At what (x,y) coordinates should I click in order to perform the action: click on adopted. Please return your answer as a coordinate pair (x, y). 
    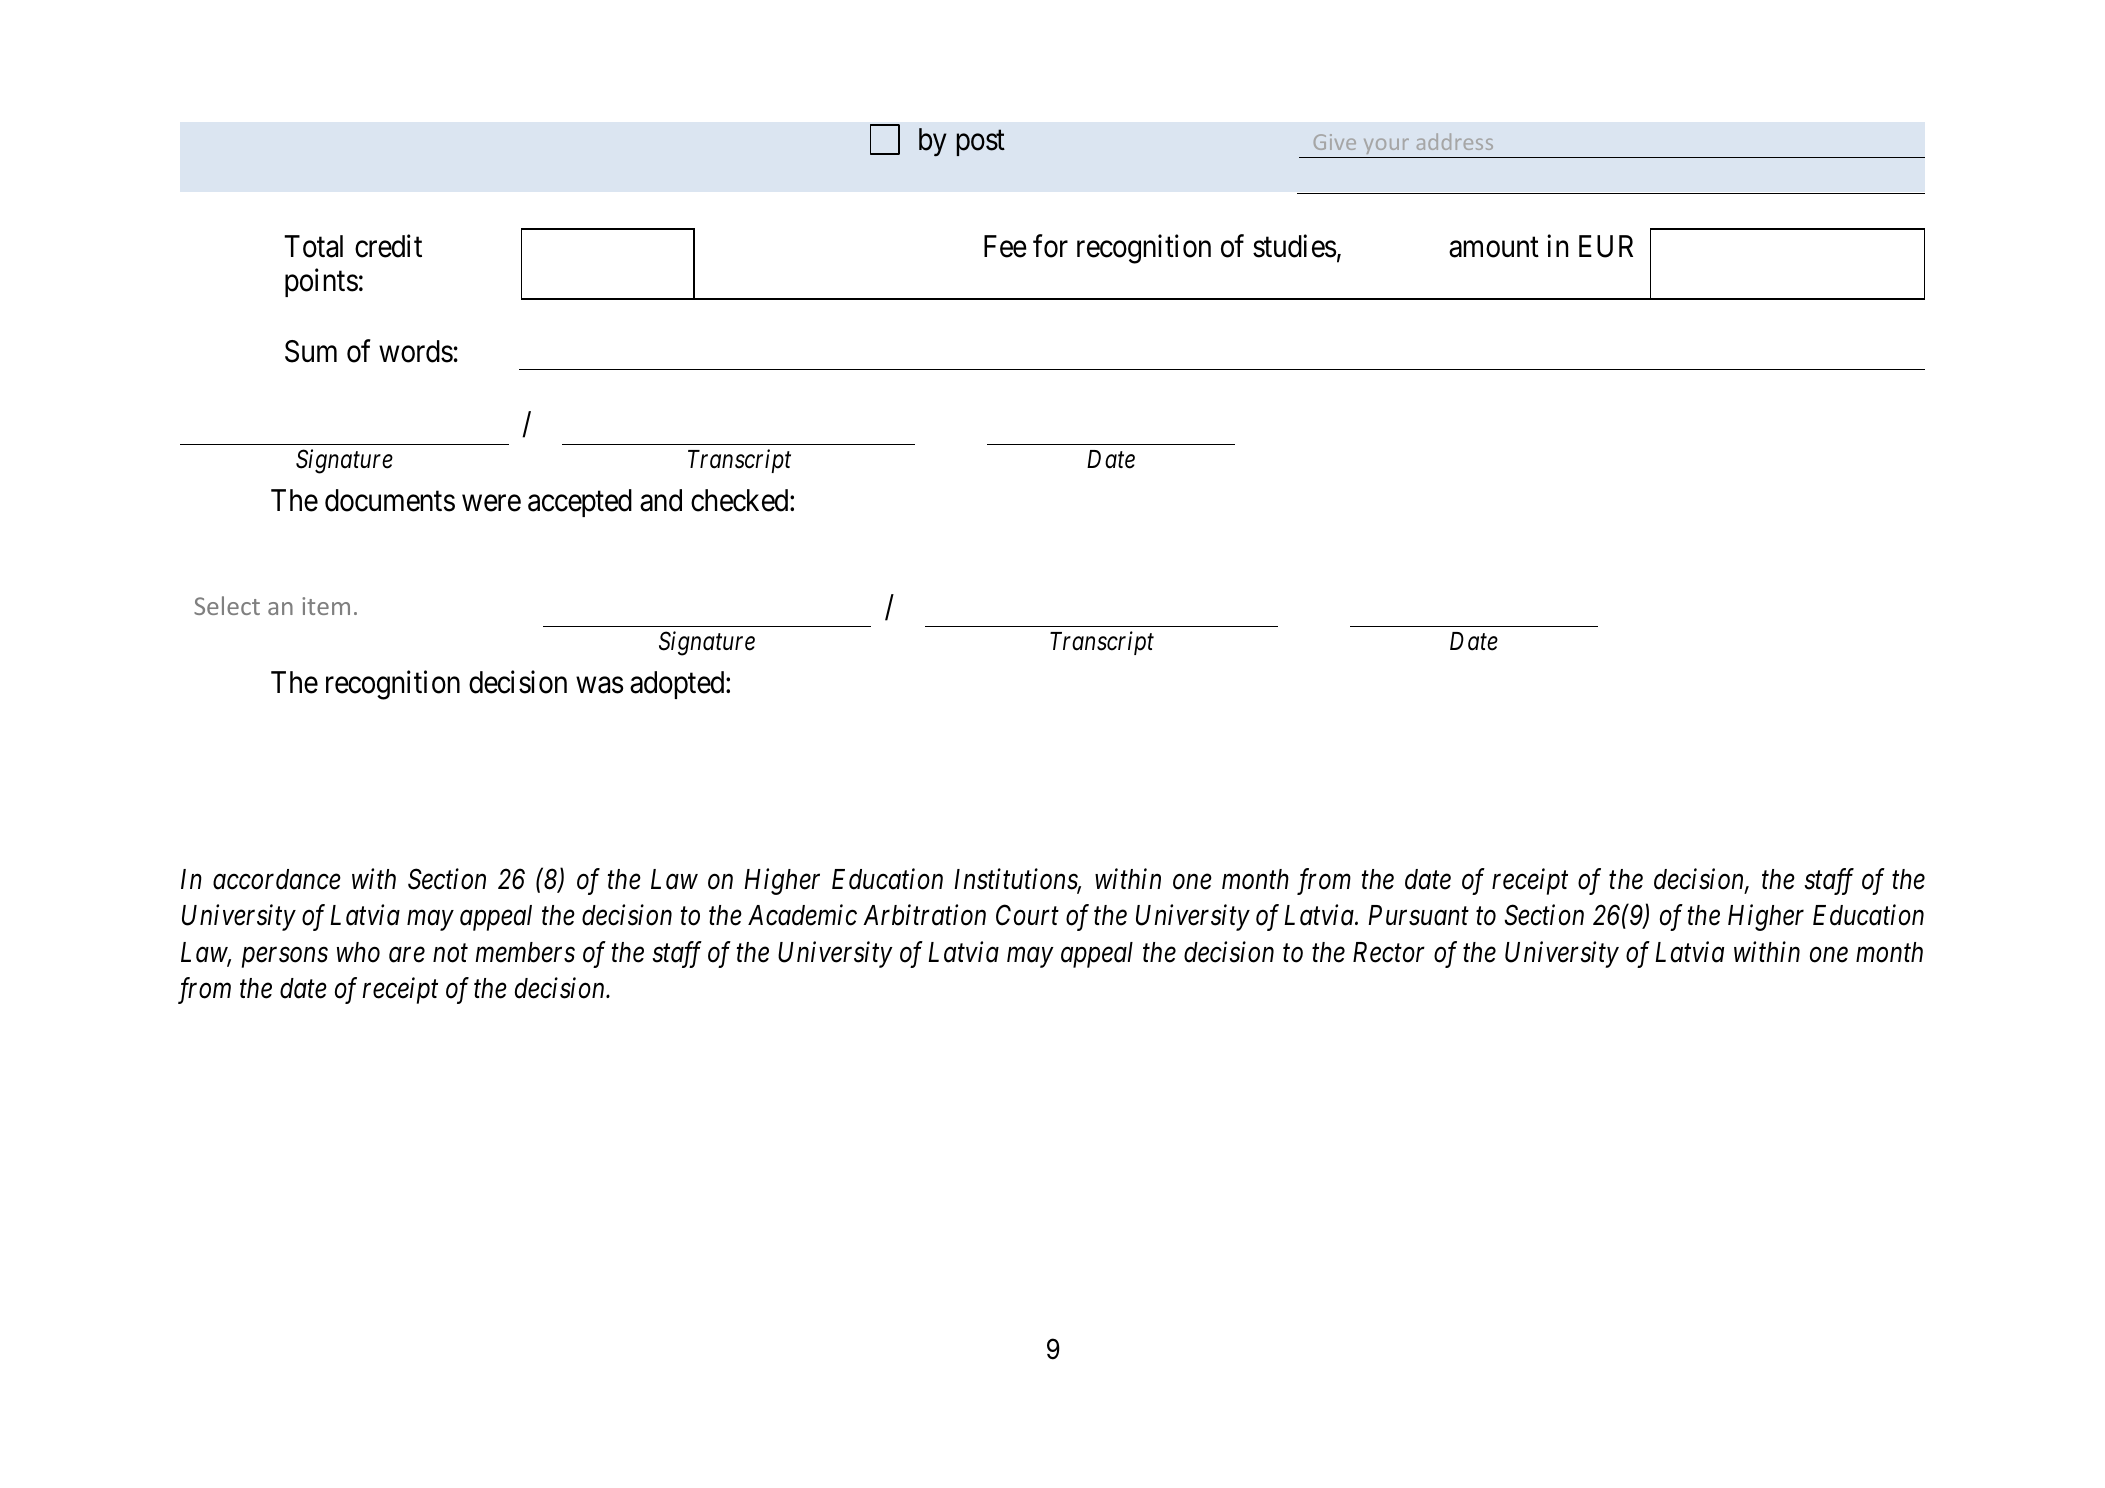
    Looking at the image, I should click on (678, 685).
